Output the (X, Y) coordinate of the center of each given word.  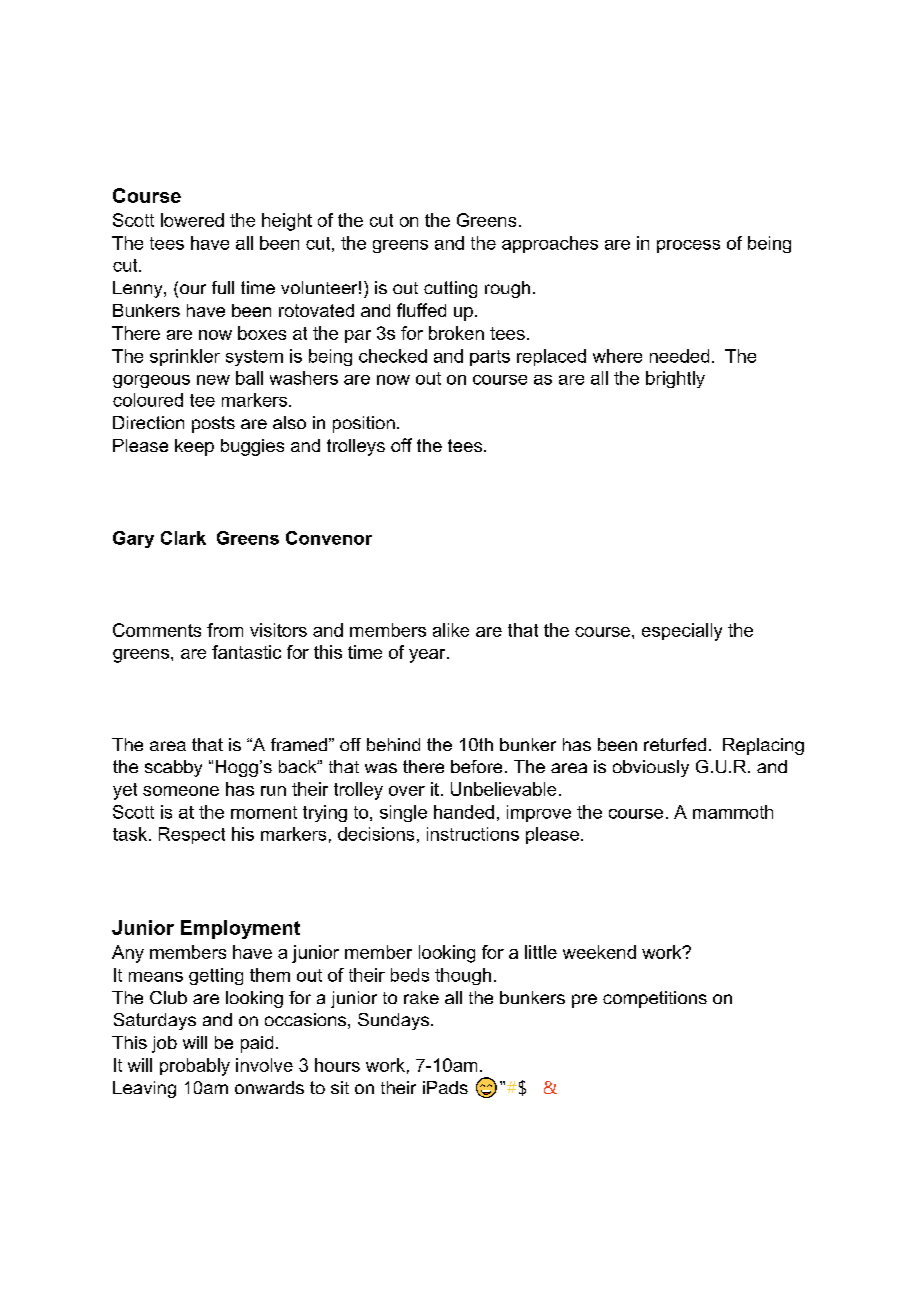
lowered (192, 220)
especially (682, 632)
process (688, 246)
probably (195, 1067)
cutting (450, 289)
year (428, 656)
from (225, 630)
